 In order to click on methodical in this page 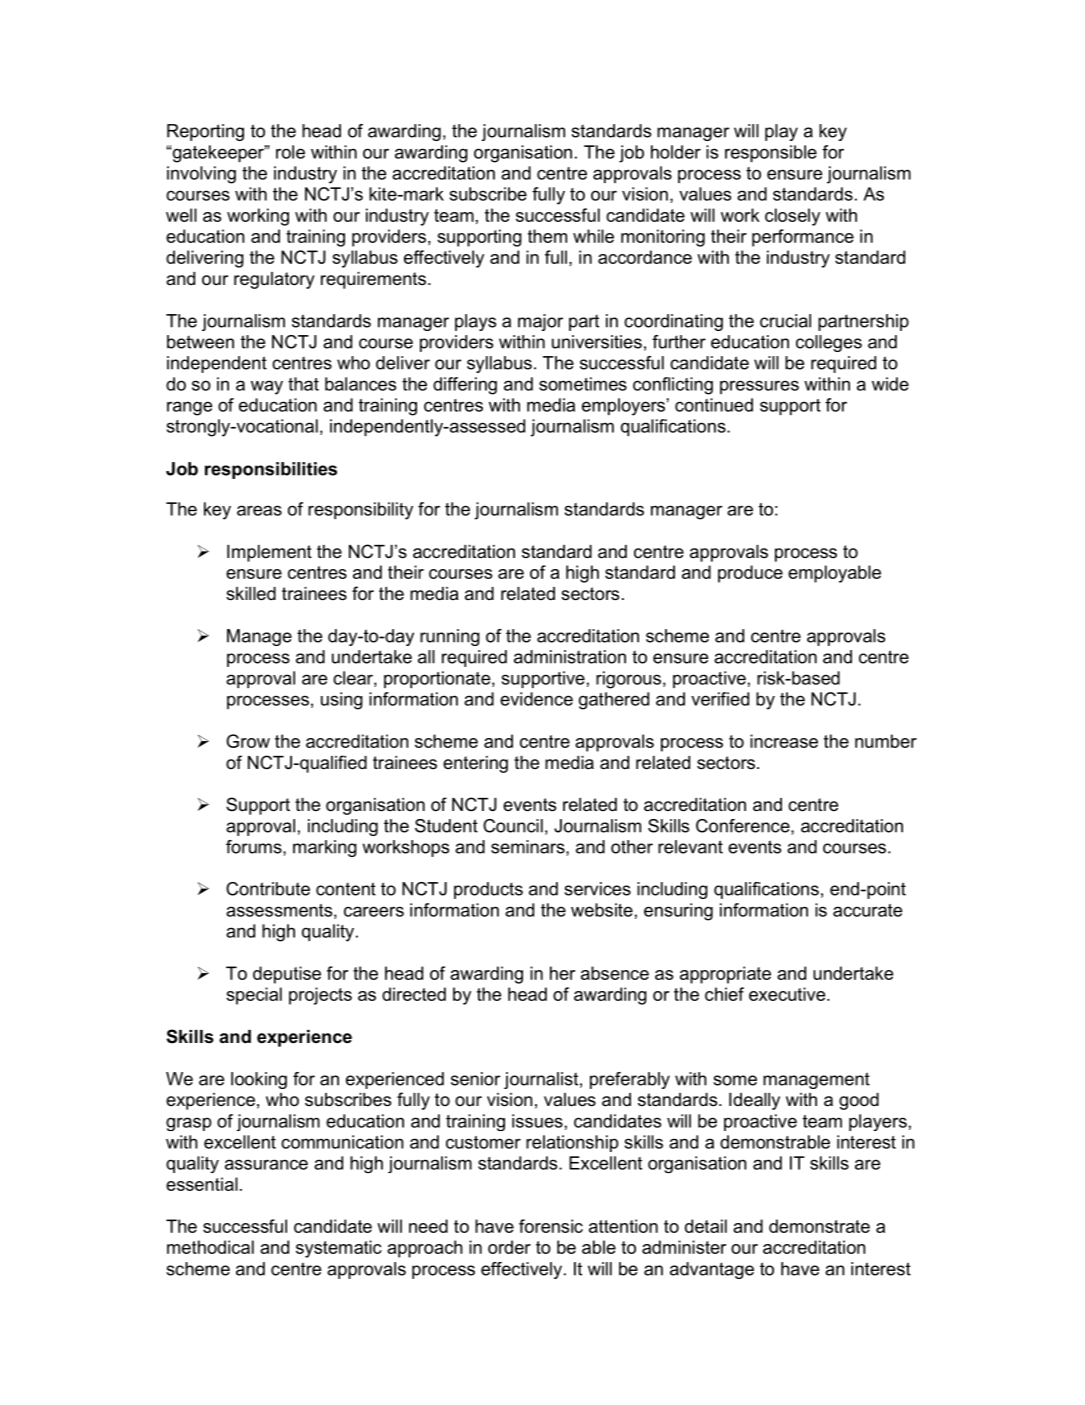, I will do `click(210, 1247)`.
